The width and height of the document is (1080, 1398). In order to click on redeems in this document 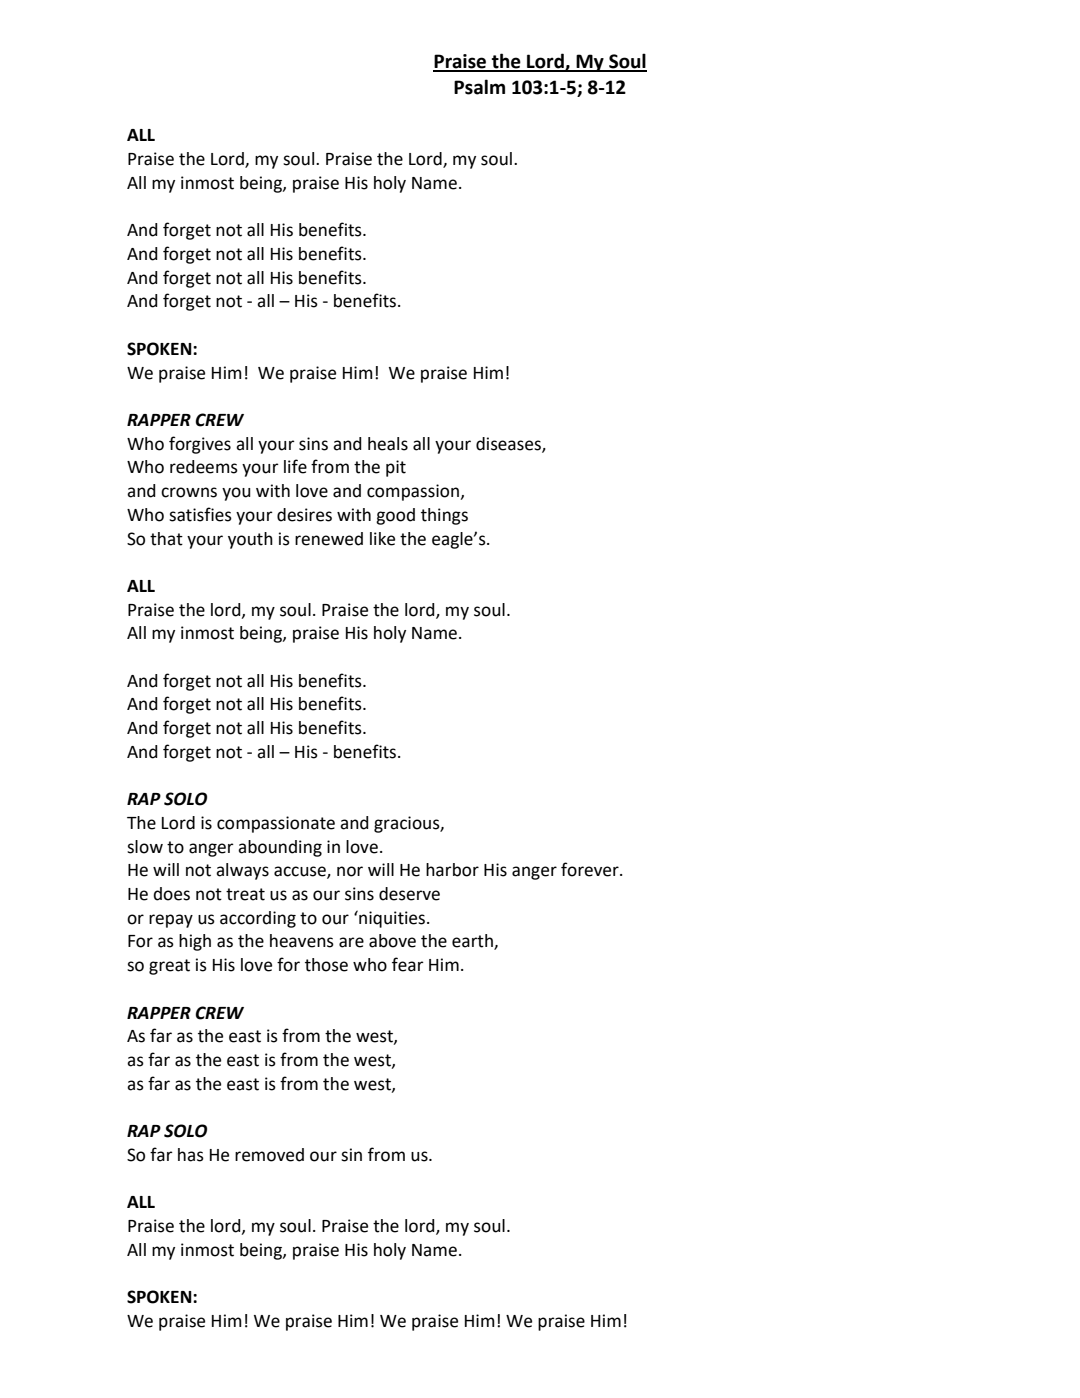, I will do `click(204, 467)`.
